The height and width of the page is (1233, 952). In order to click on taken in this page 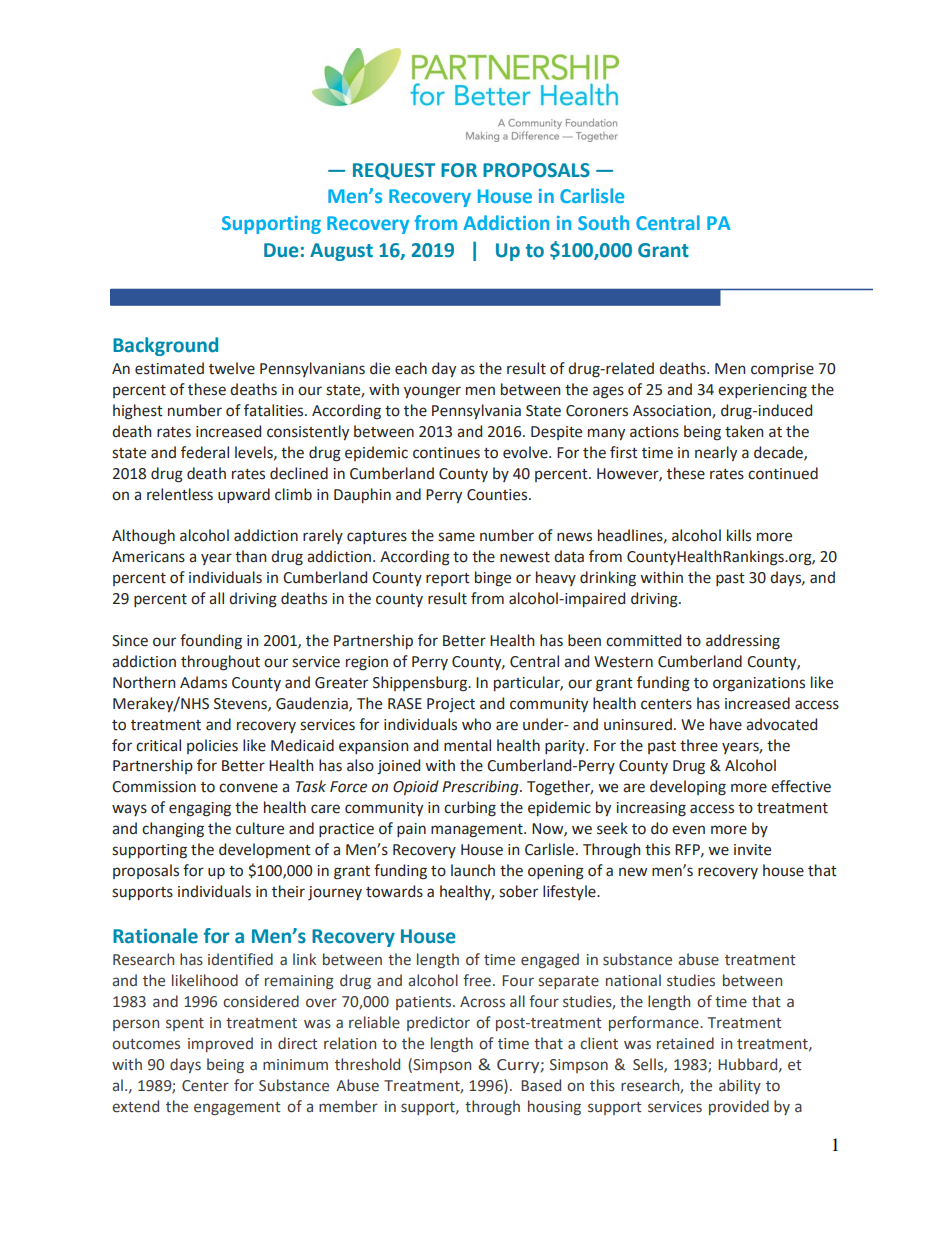, I will do `click(744, 431)`.
